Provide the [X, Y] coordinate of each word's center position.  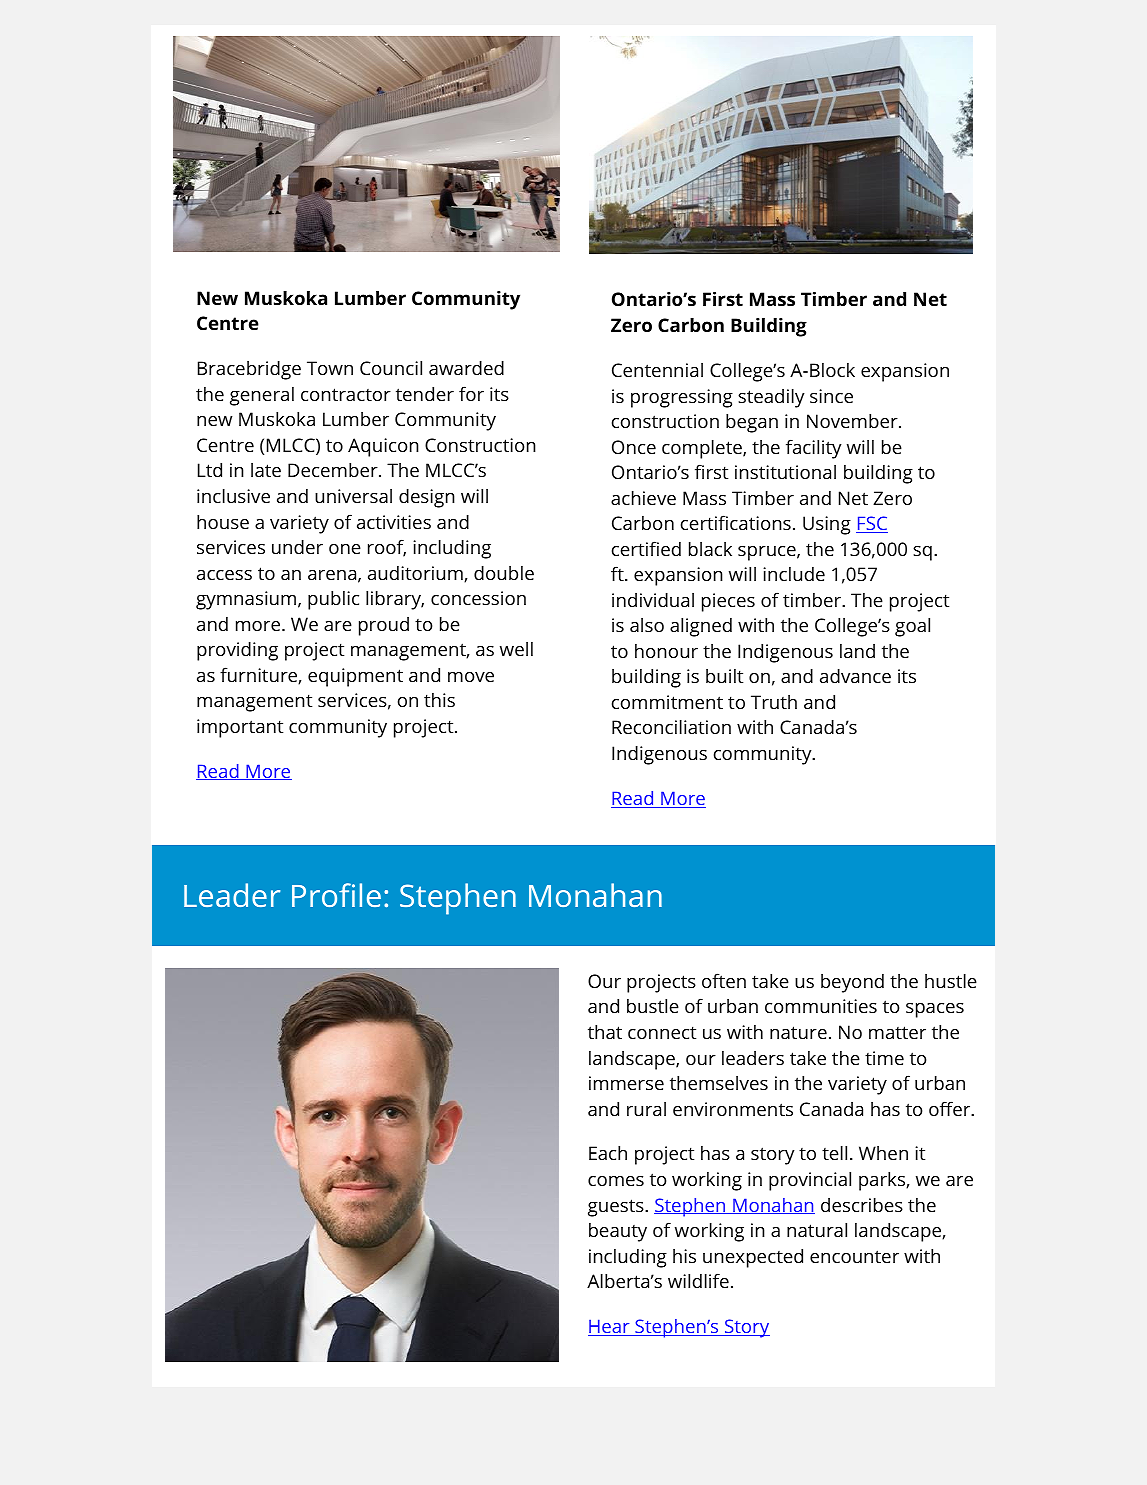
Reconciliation [671, 727]
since [831, 396]
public [333, 600]
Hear [610, 1327]
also [647, 625]
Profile [336, 895]
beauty [618, 1232]
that [605, 1032]
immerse [626, 1083]
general [262, 396]
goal [912, 627]
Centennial [657, 370]
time [884, 1058]
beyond [852, 983]
